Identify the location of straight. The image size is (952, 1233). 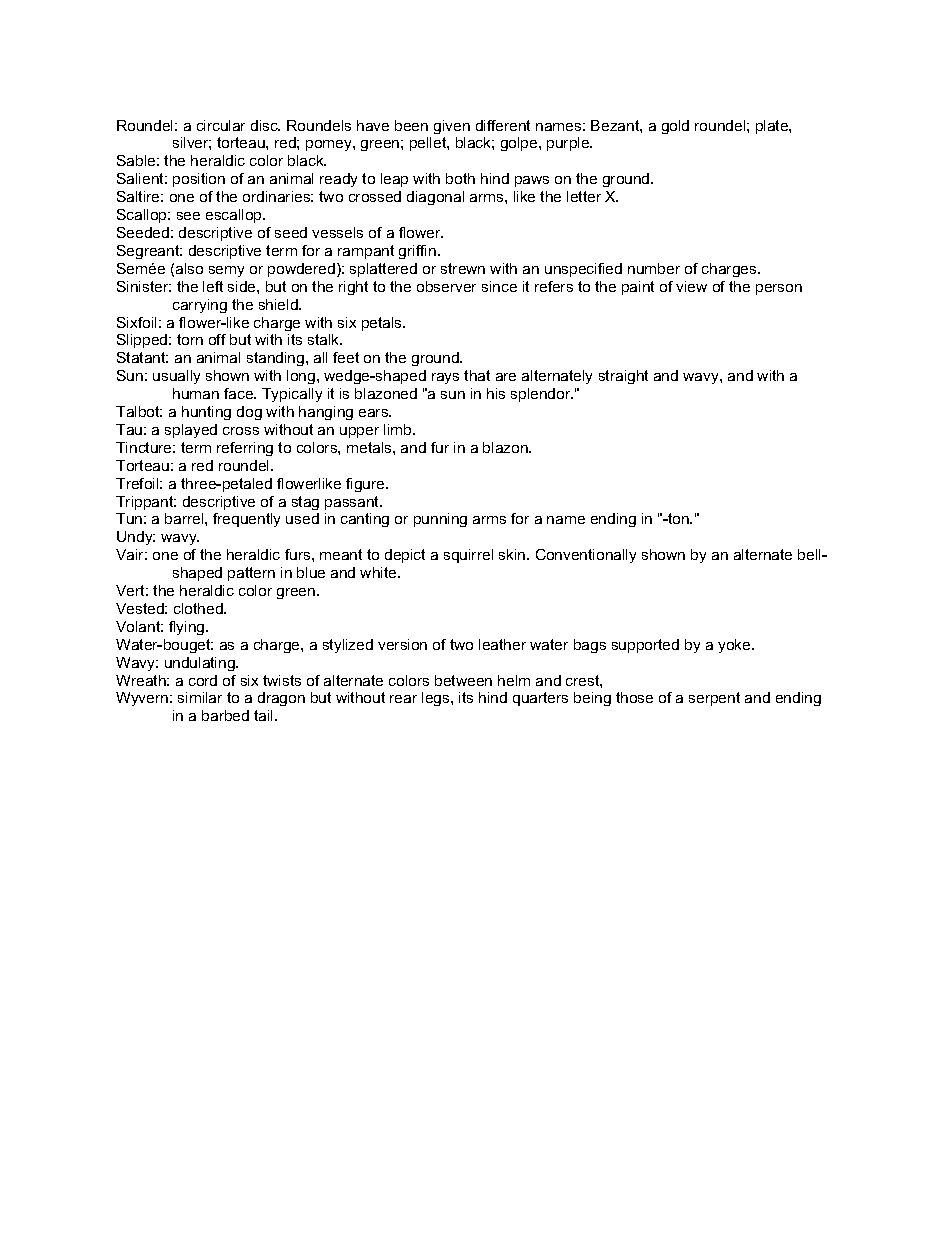
(623, 377).
